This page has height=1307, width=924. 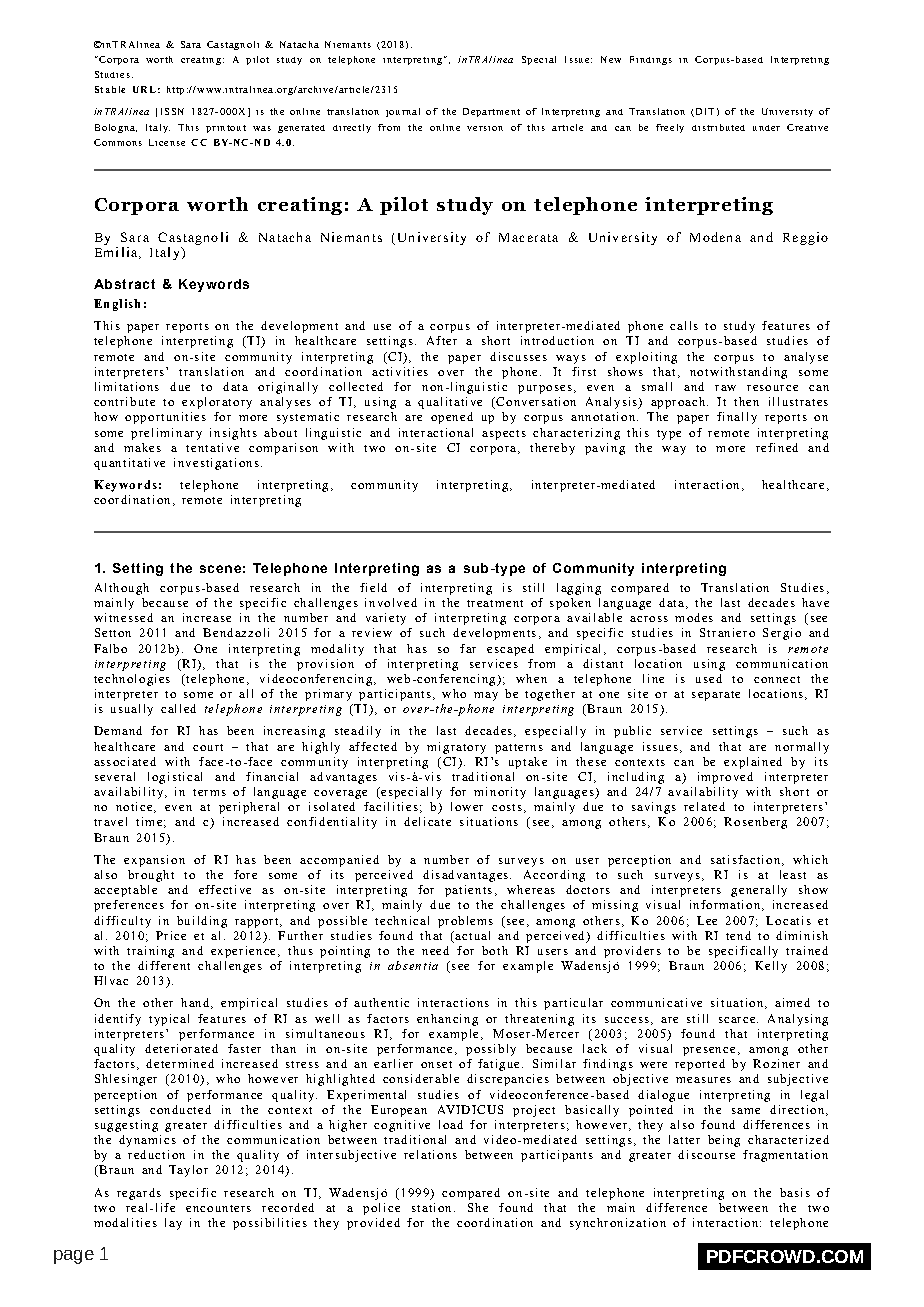 I want to click on lay, so click(x=173, y=1224).
